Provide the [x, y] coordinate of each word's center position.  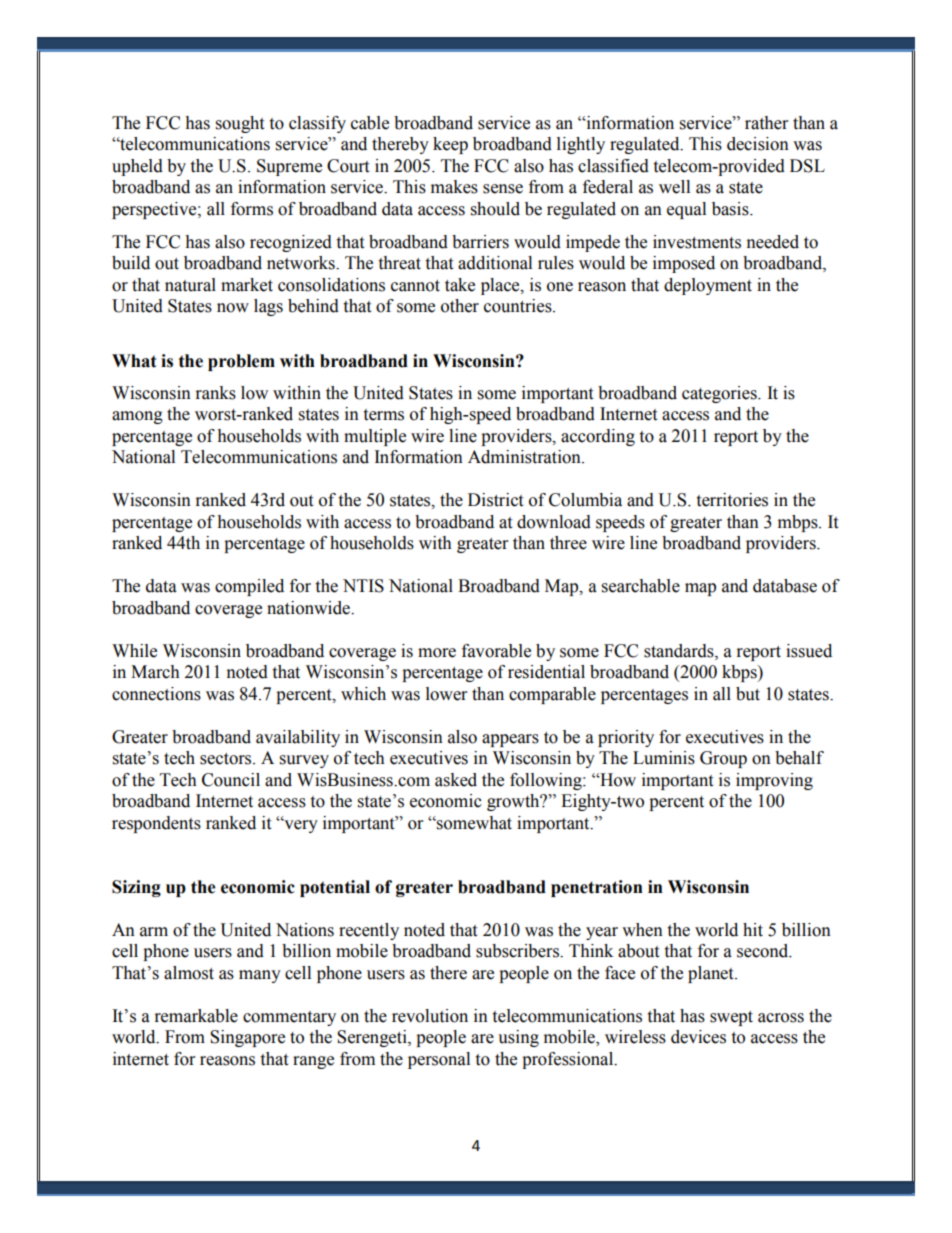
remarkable [196, 1016]
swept [731, 1018]
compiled [249, 587]
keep [450, 145]
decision [758, 144]
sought [240, 124]
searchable [641, 586]
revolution [430, 1016]
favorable [496, 651]
